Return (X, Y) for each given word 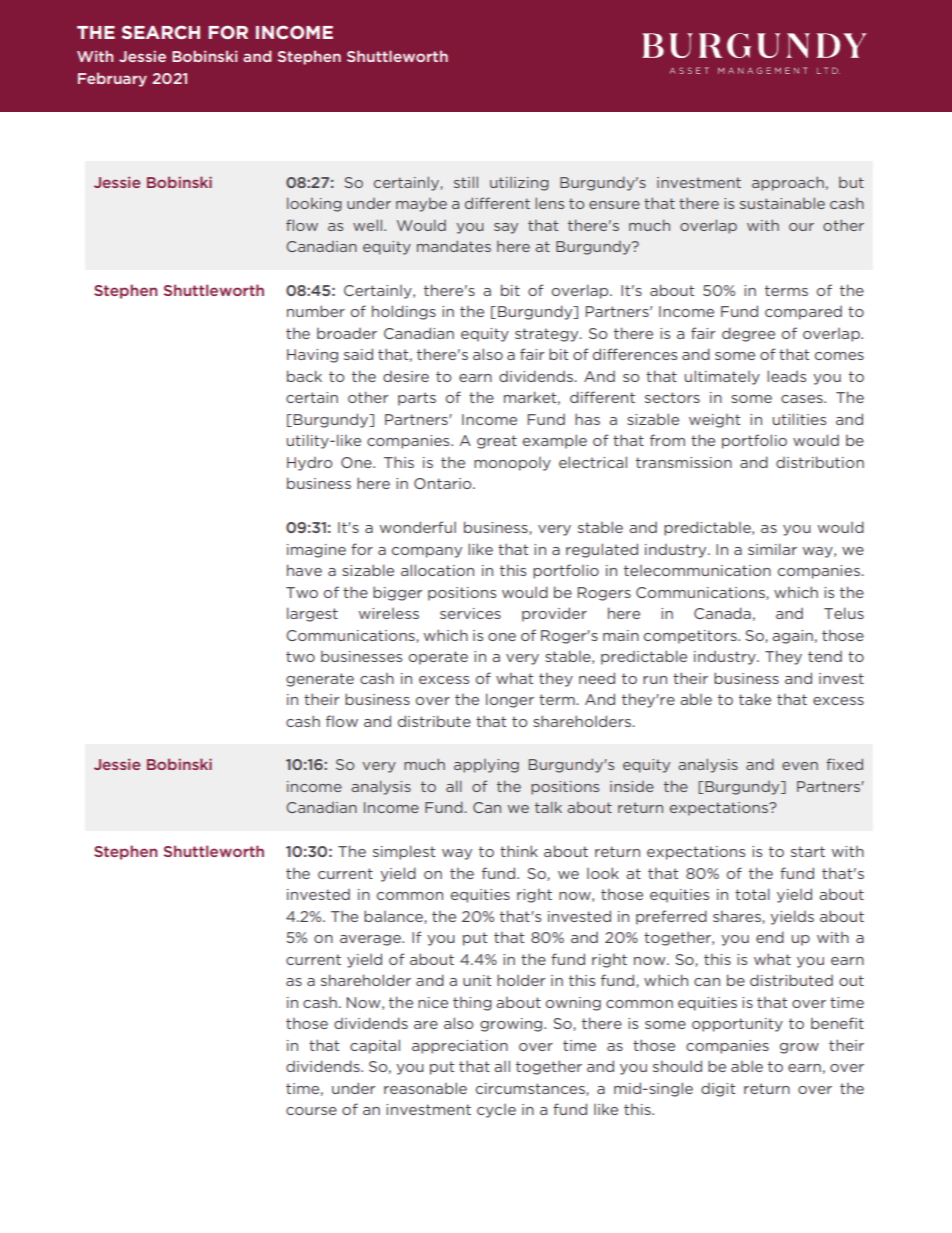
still (466, 182)
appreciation (460, 1047)
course (311, 1111)
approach (788, 183)
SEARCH (161, 32)
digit (718, 1090)
